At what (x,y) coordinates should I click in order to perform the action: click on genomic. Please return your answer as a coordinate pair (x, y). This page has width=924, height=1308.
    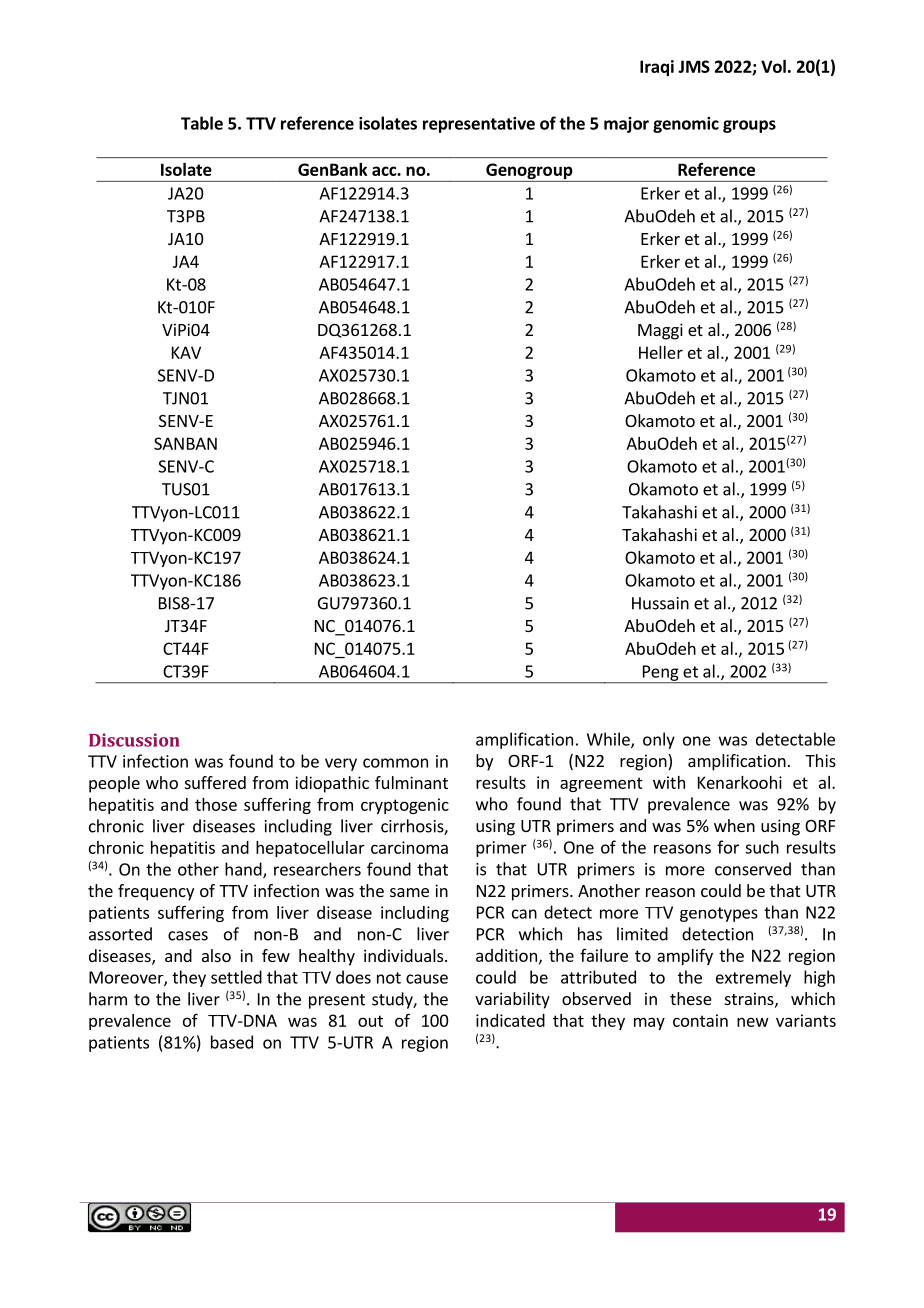
    Looking at the image, I should click on (686, 125).
